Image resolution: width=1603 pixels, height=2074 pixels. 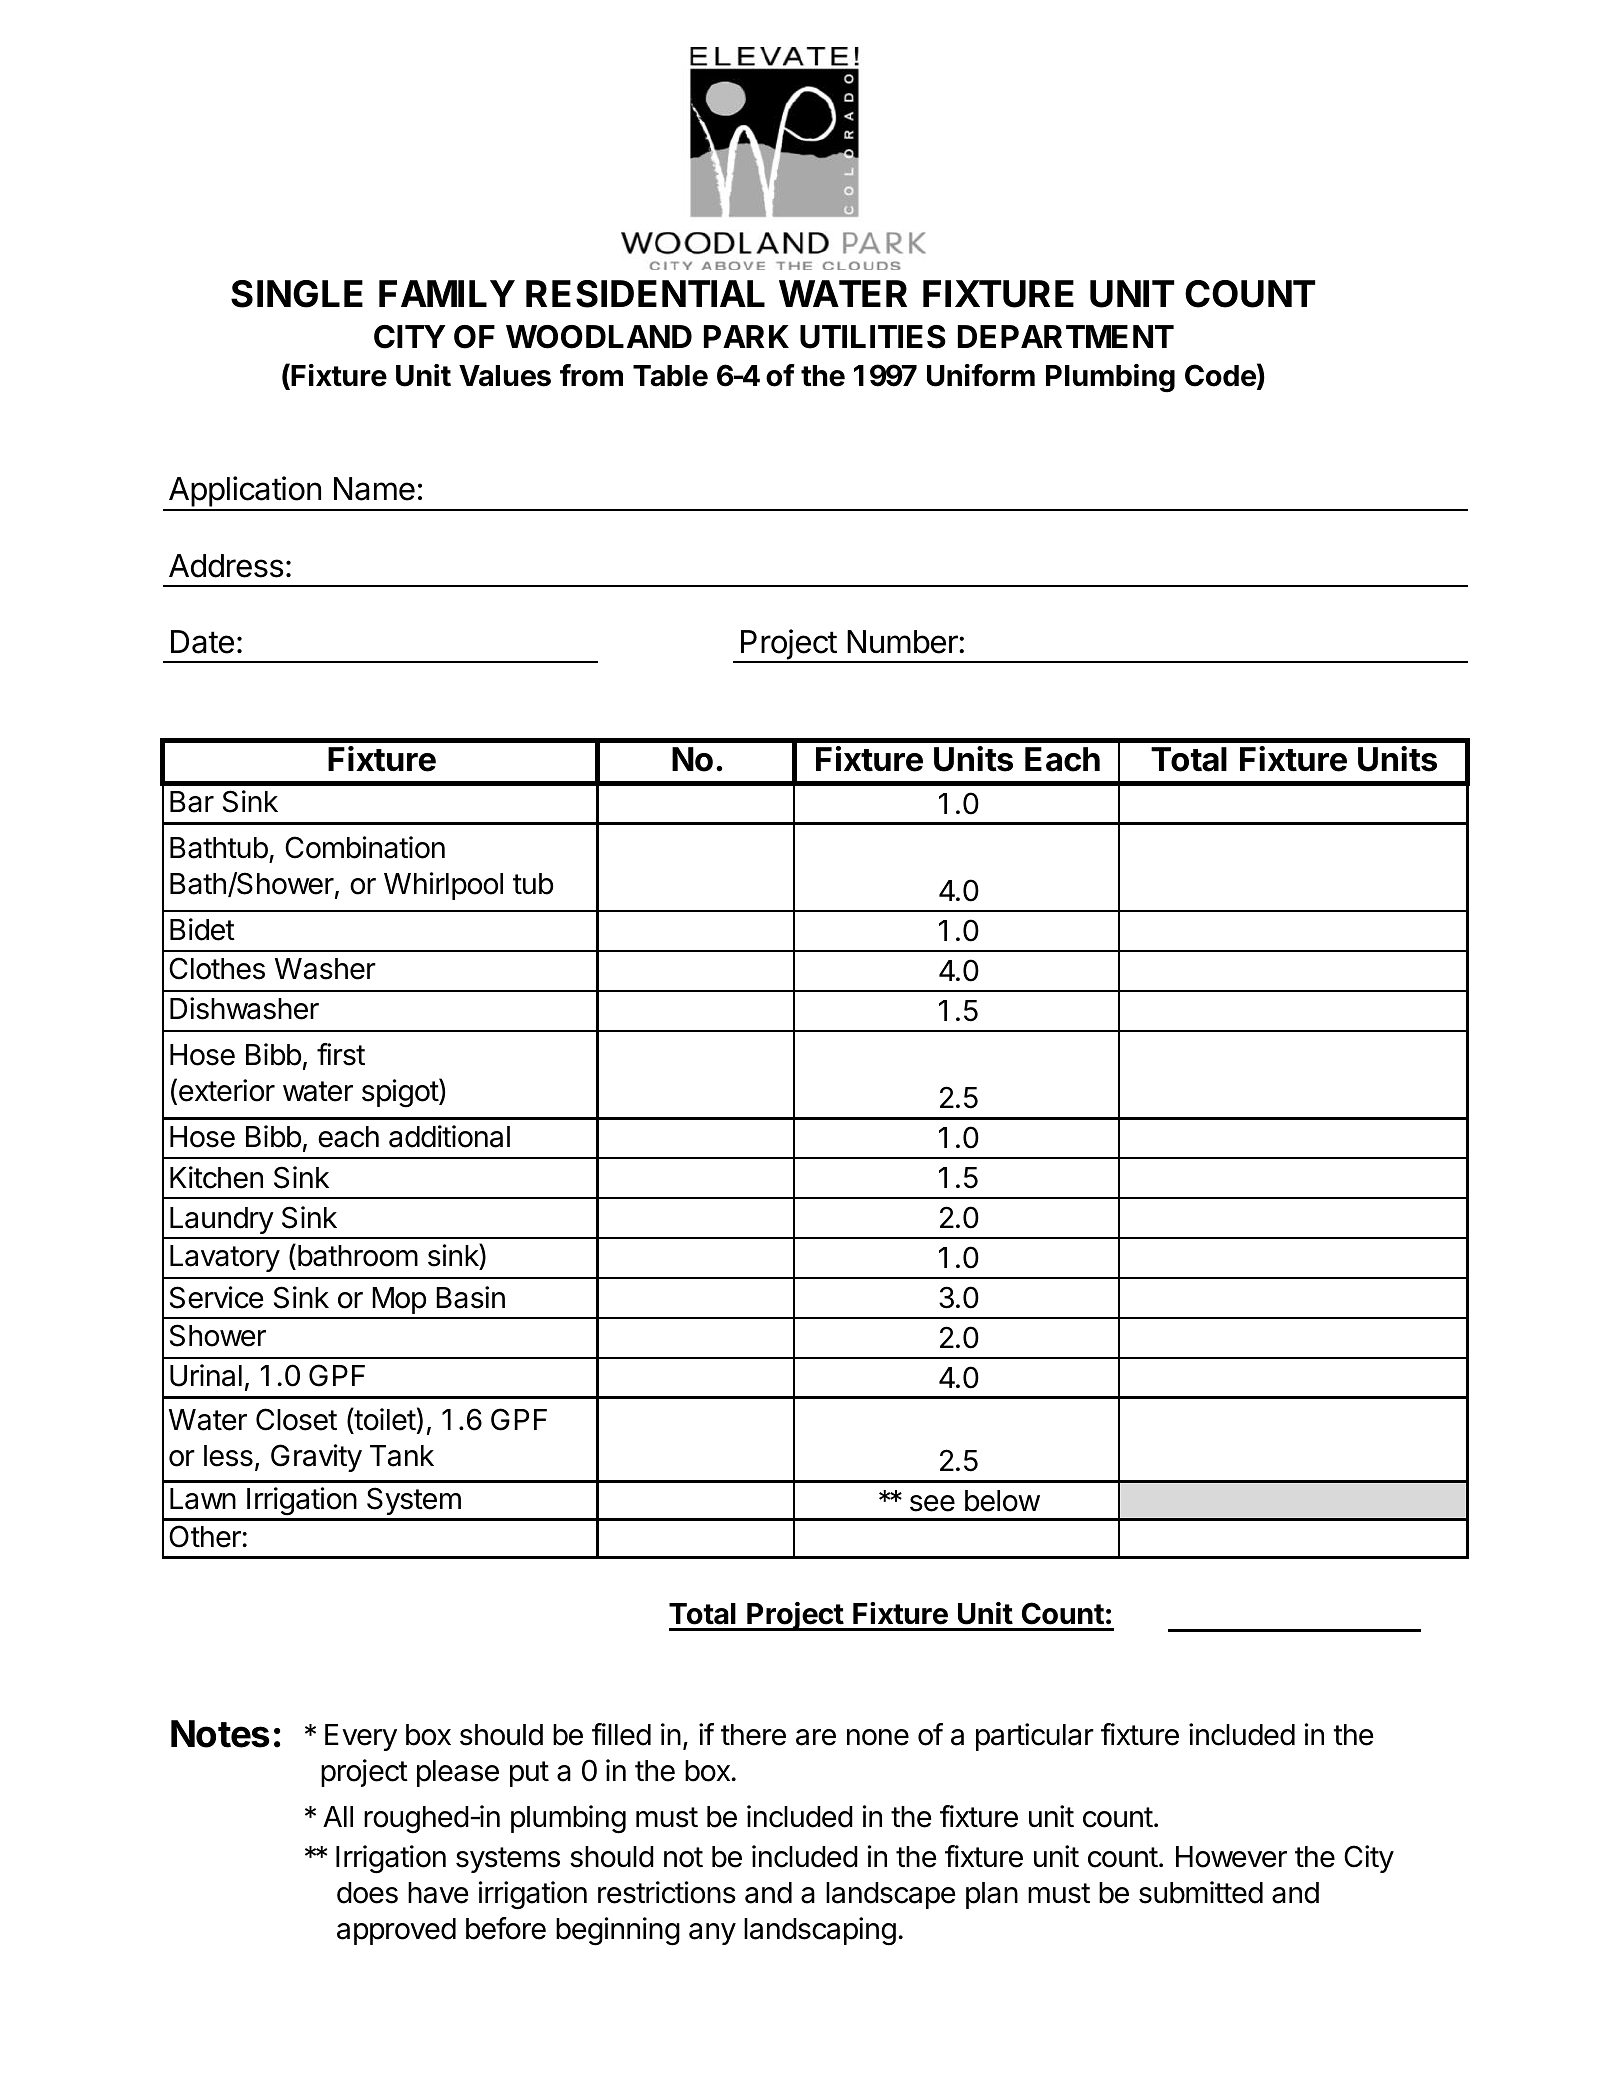 What do you see at coordinates (297, 294) in the image?
I see `SINGLE` at bounding box center [297, 294].
